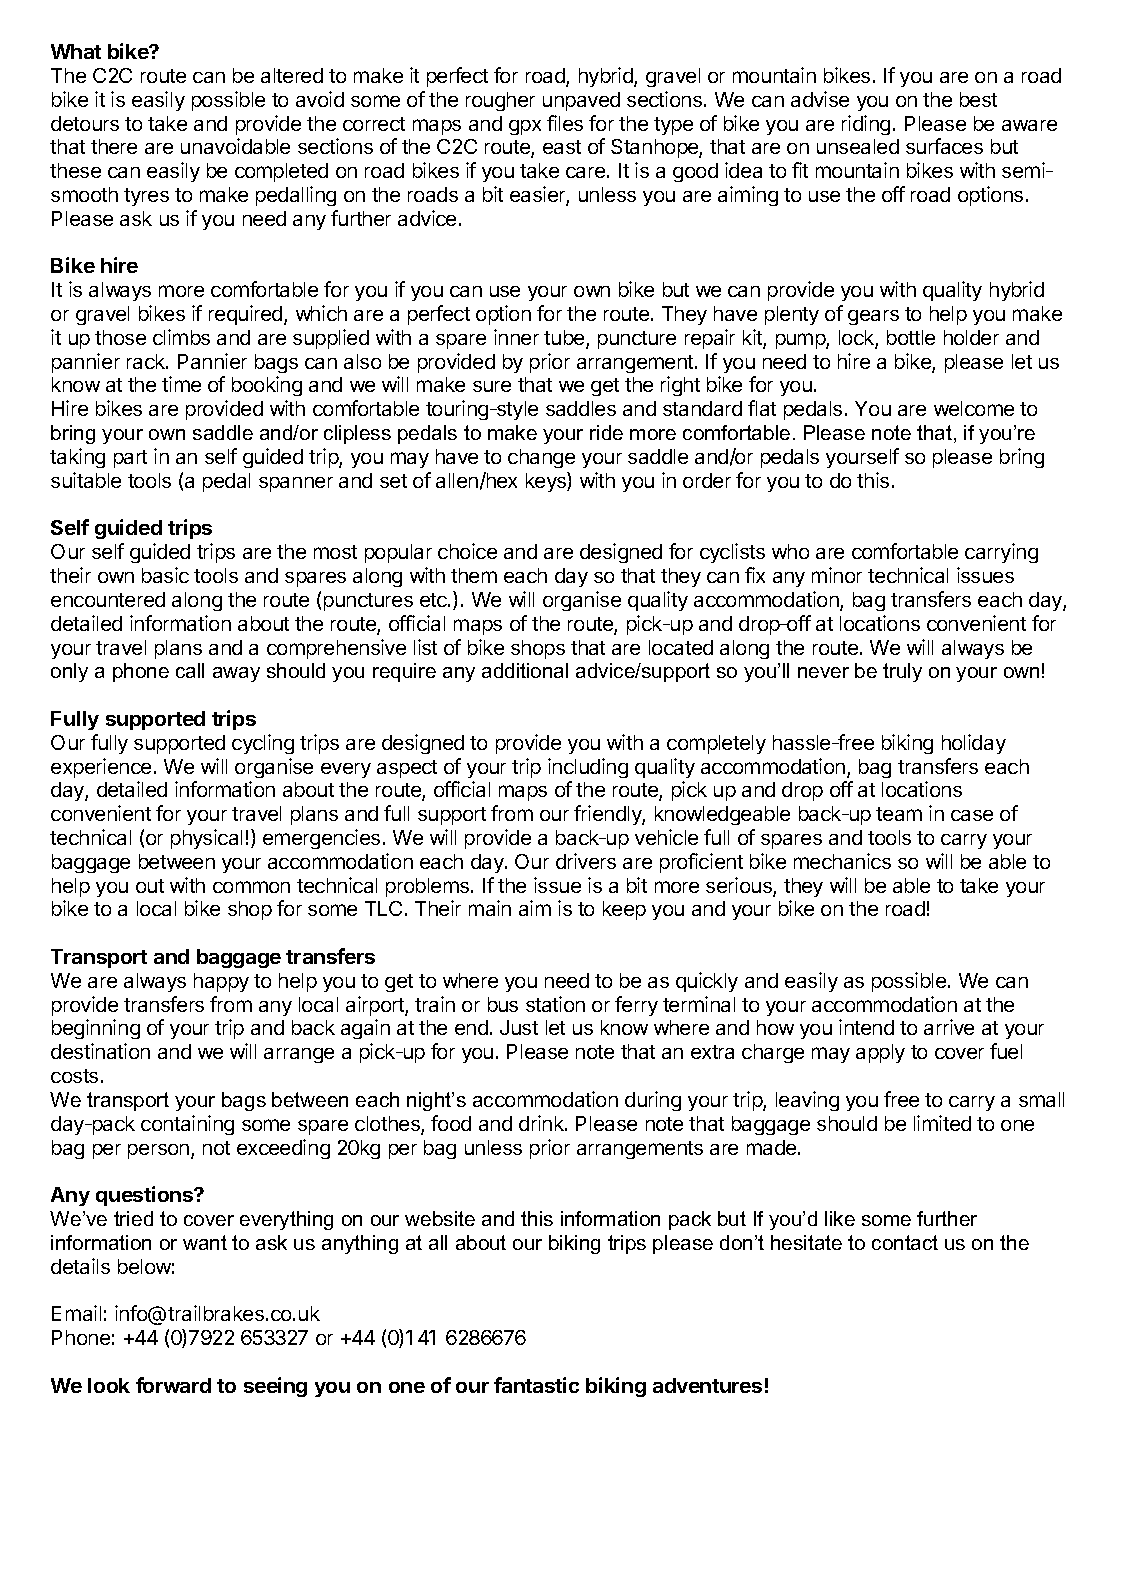 The height and width of the document is (1585, 1121). What do you see at coordinates (114, 146) in the document?
I see `there` at bounding box center [114, 146].
